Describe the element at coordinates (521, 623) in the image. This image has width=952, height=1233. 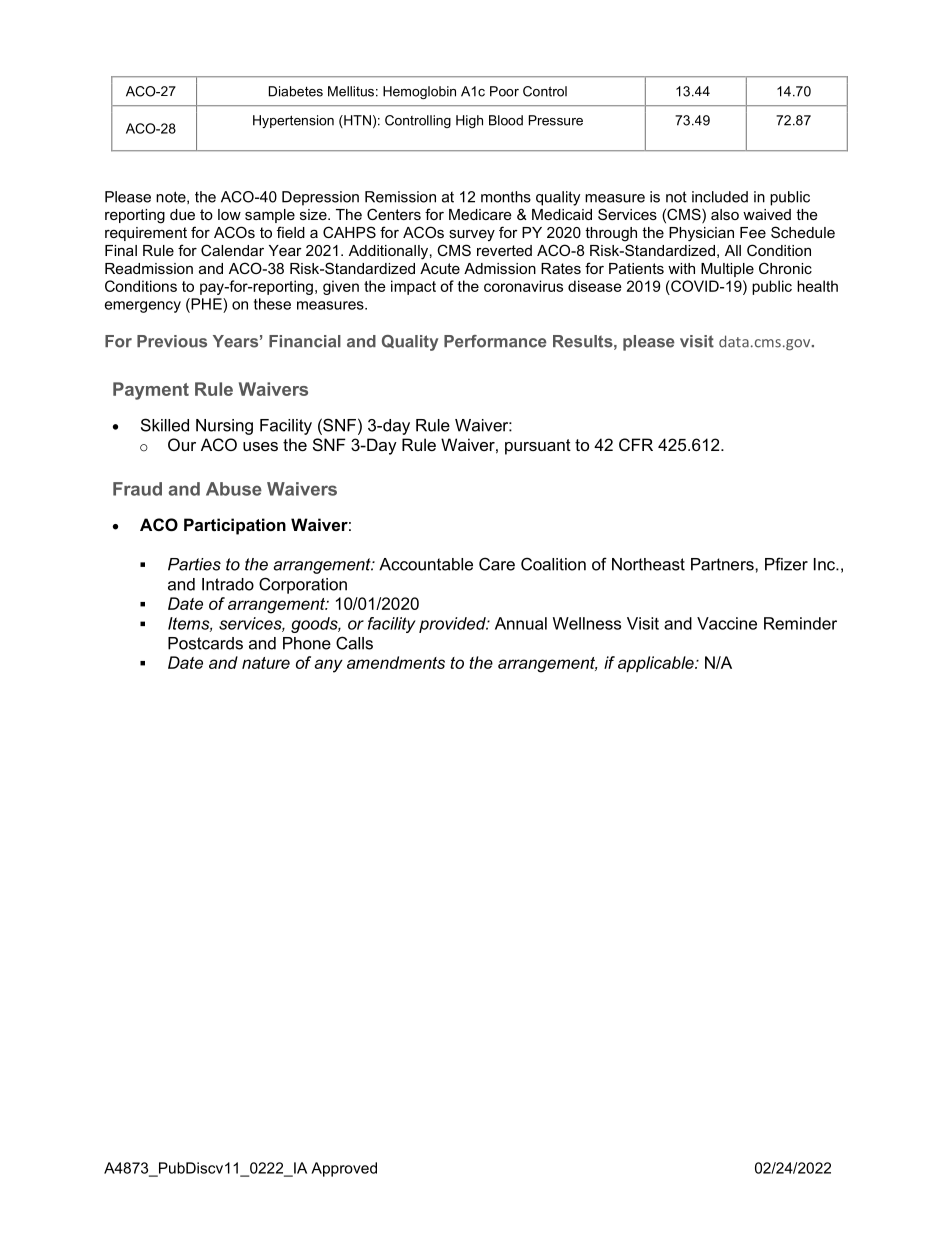
I see `Annual` at that location.
